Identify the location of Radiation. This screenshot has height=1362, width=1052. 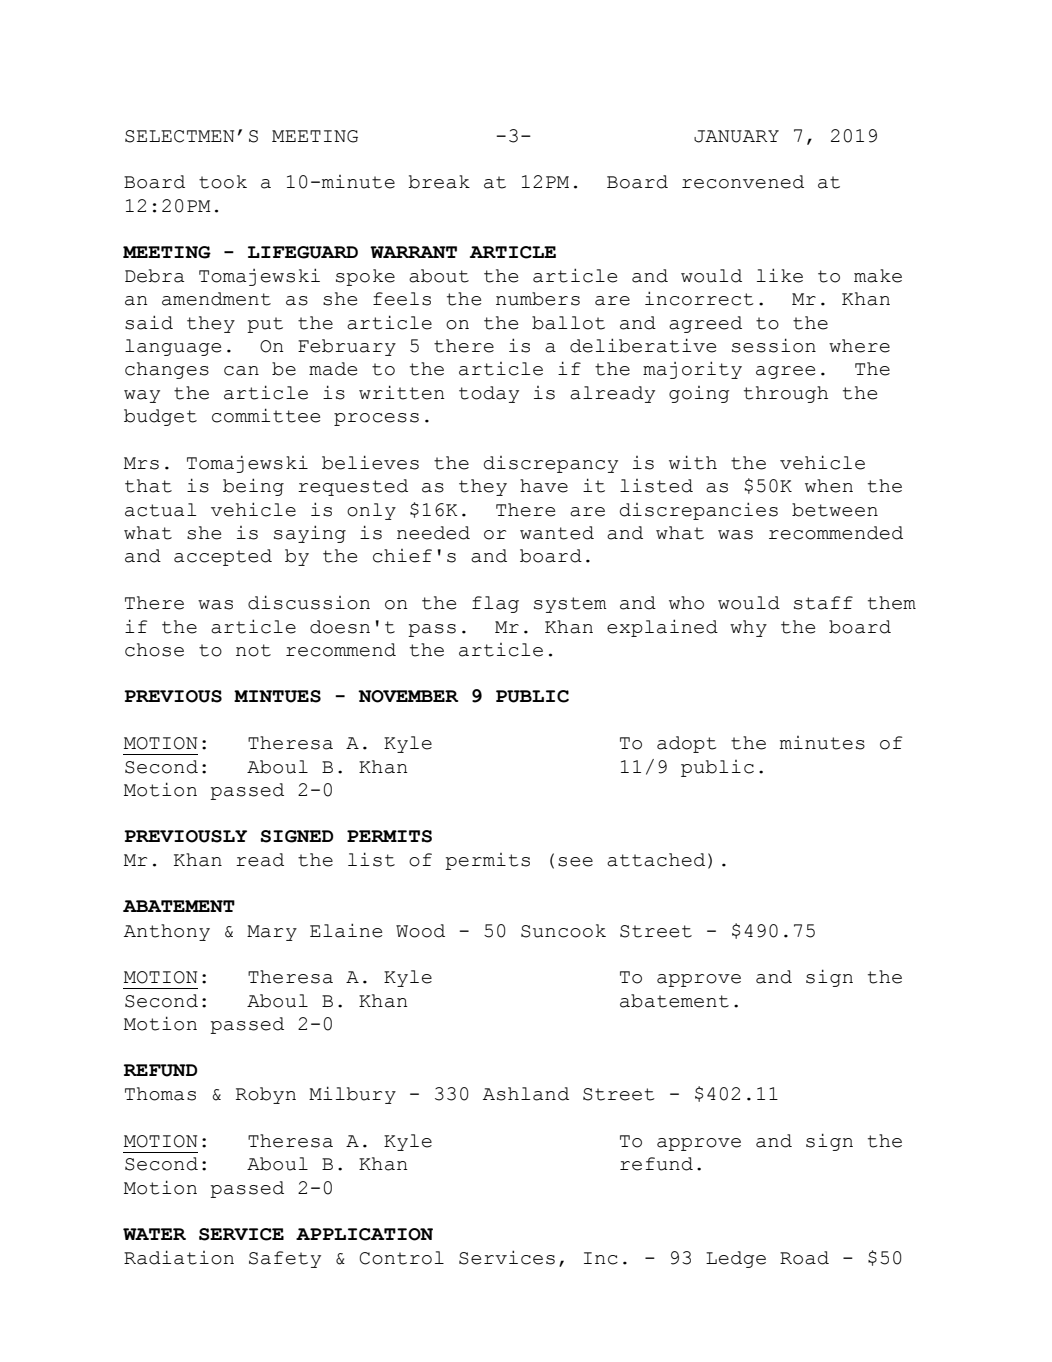
(179, 1257).
